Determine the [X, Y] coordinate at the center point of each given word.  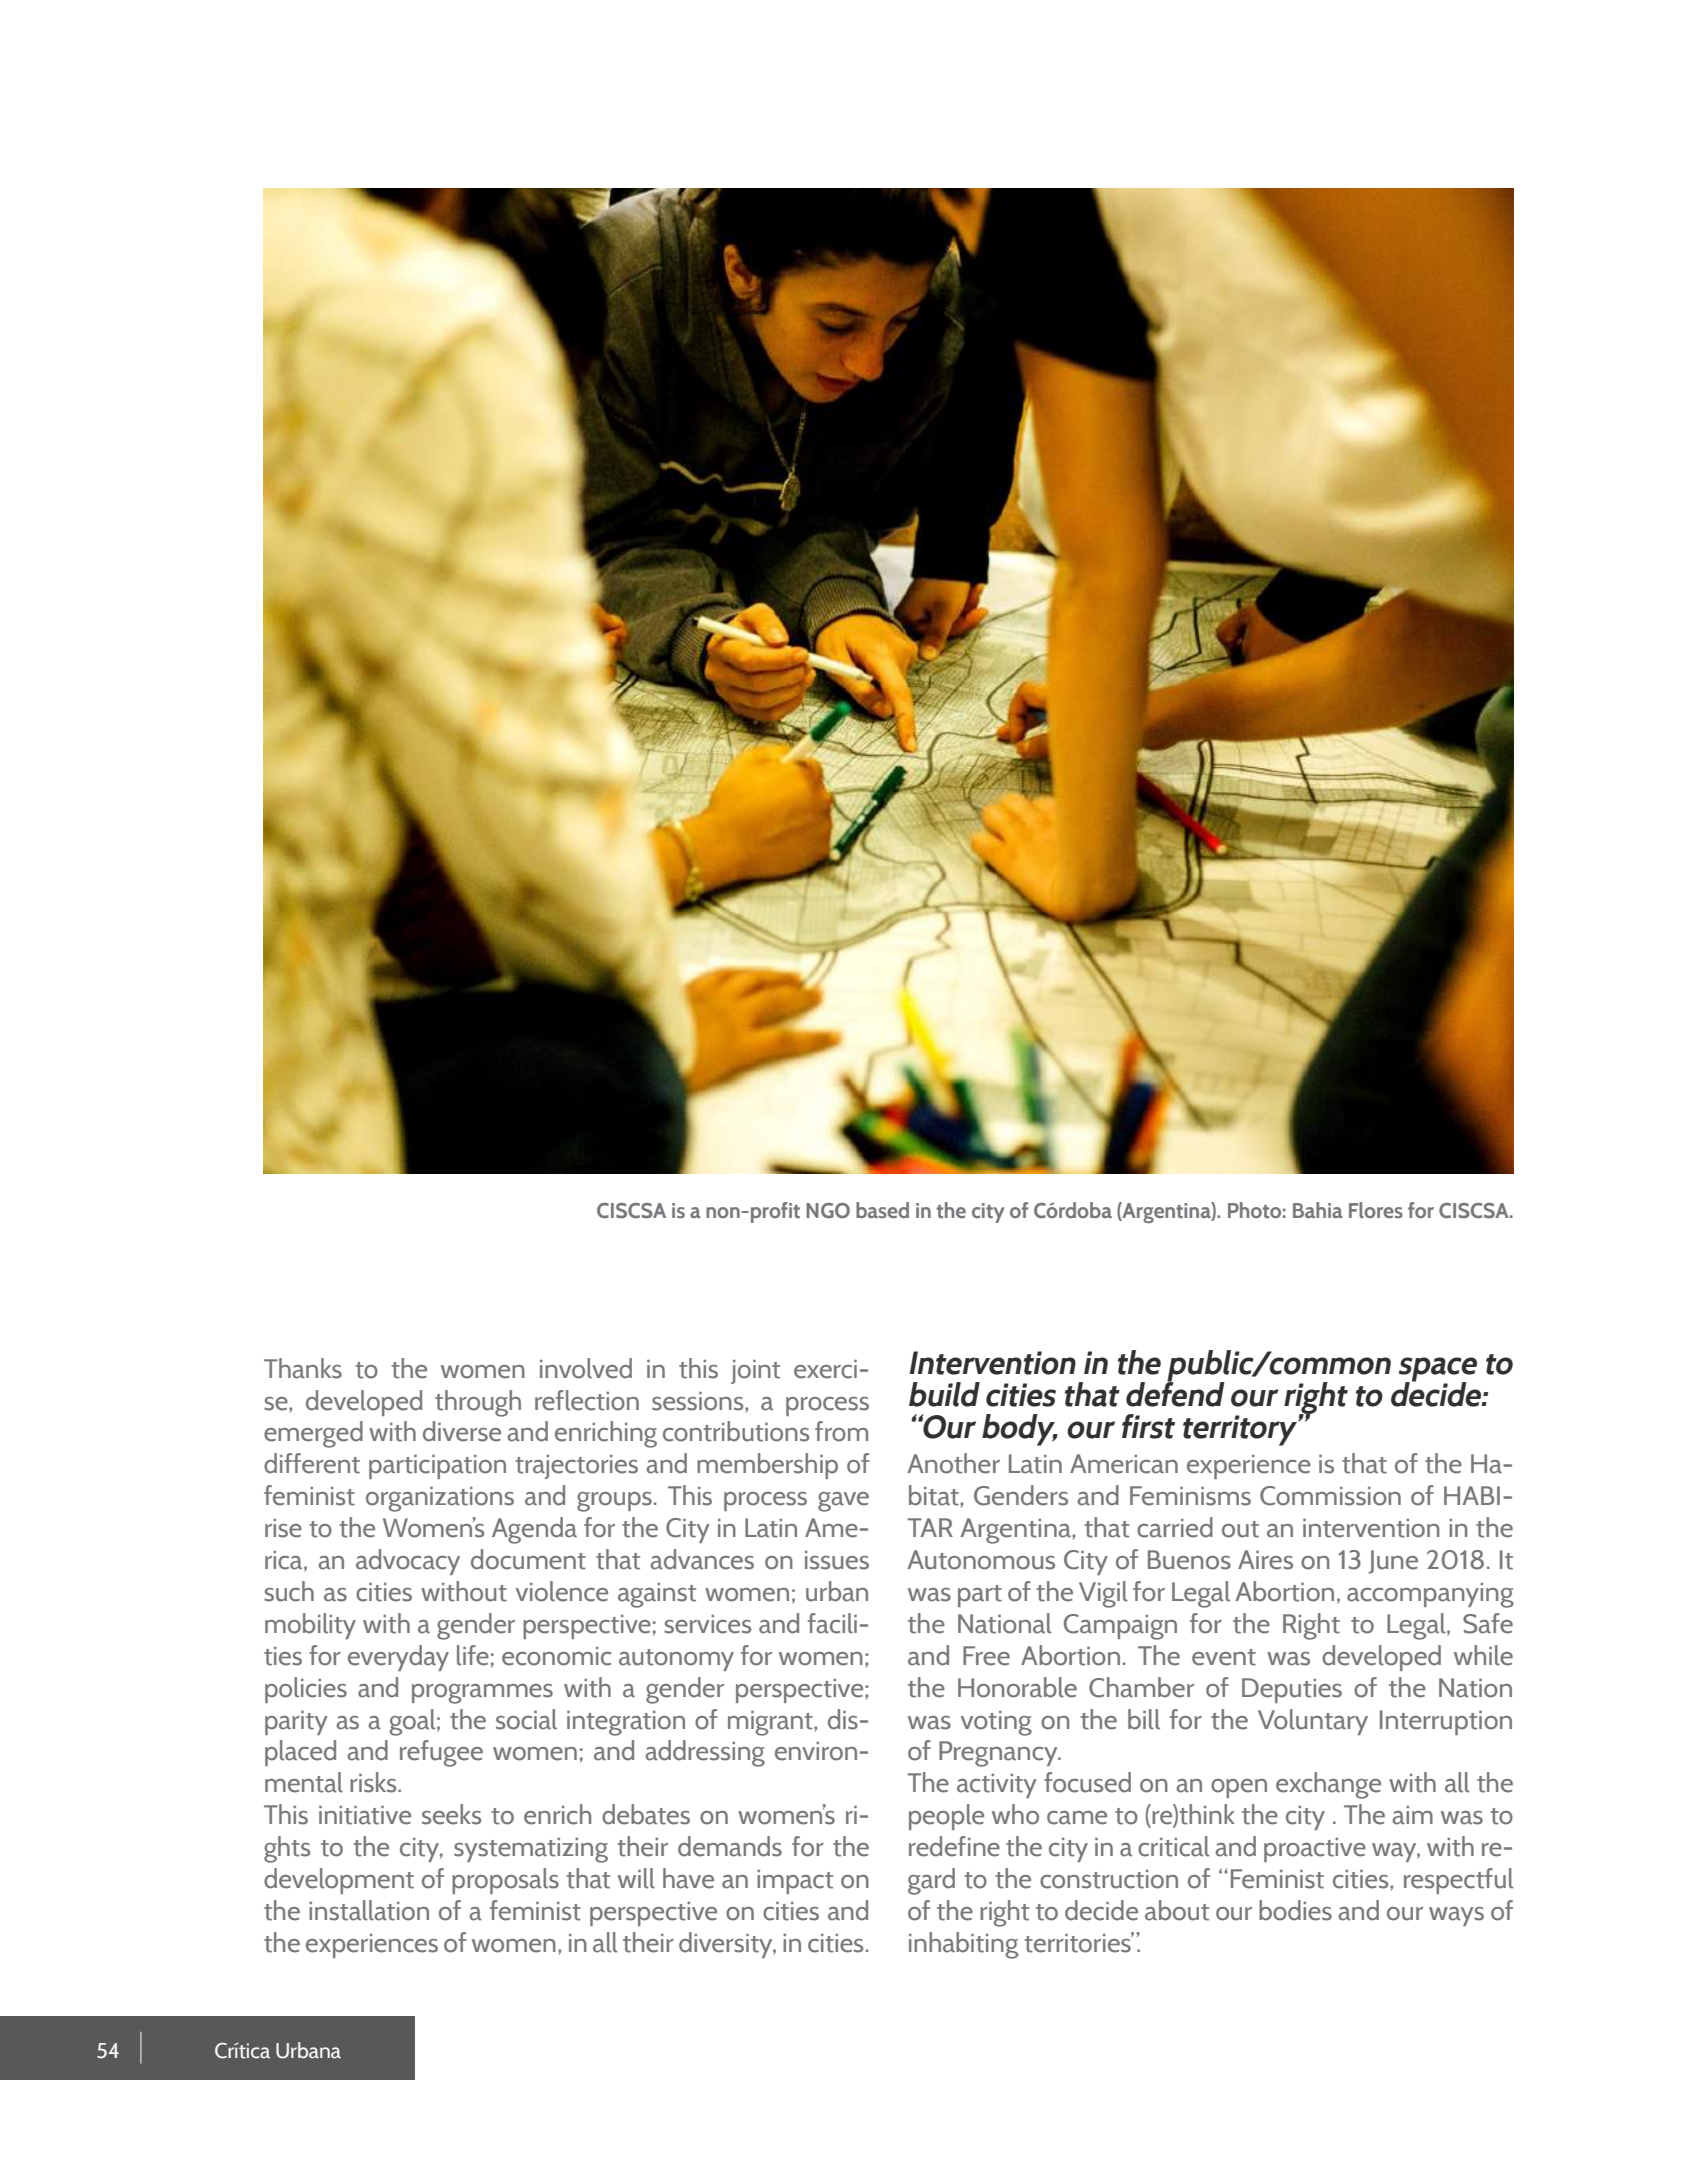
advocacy [408, 1562]
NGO [828, 1210]
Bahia [1318, 1210]
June [1393, 1562]
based [882, 1210]
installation [369, 1910]
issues [837, 1560]
